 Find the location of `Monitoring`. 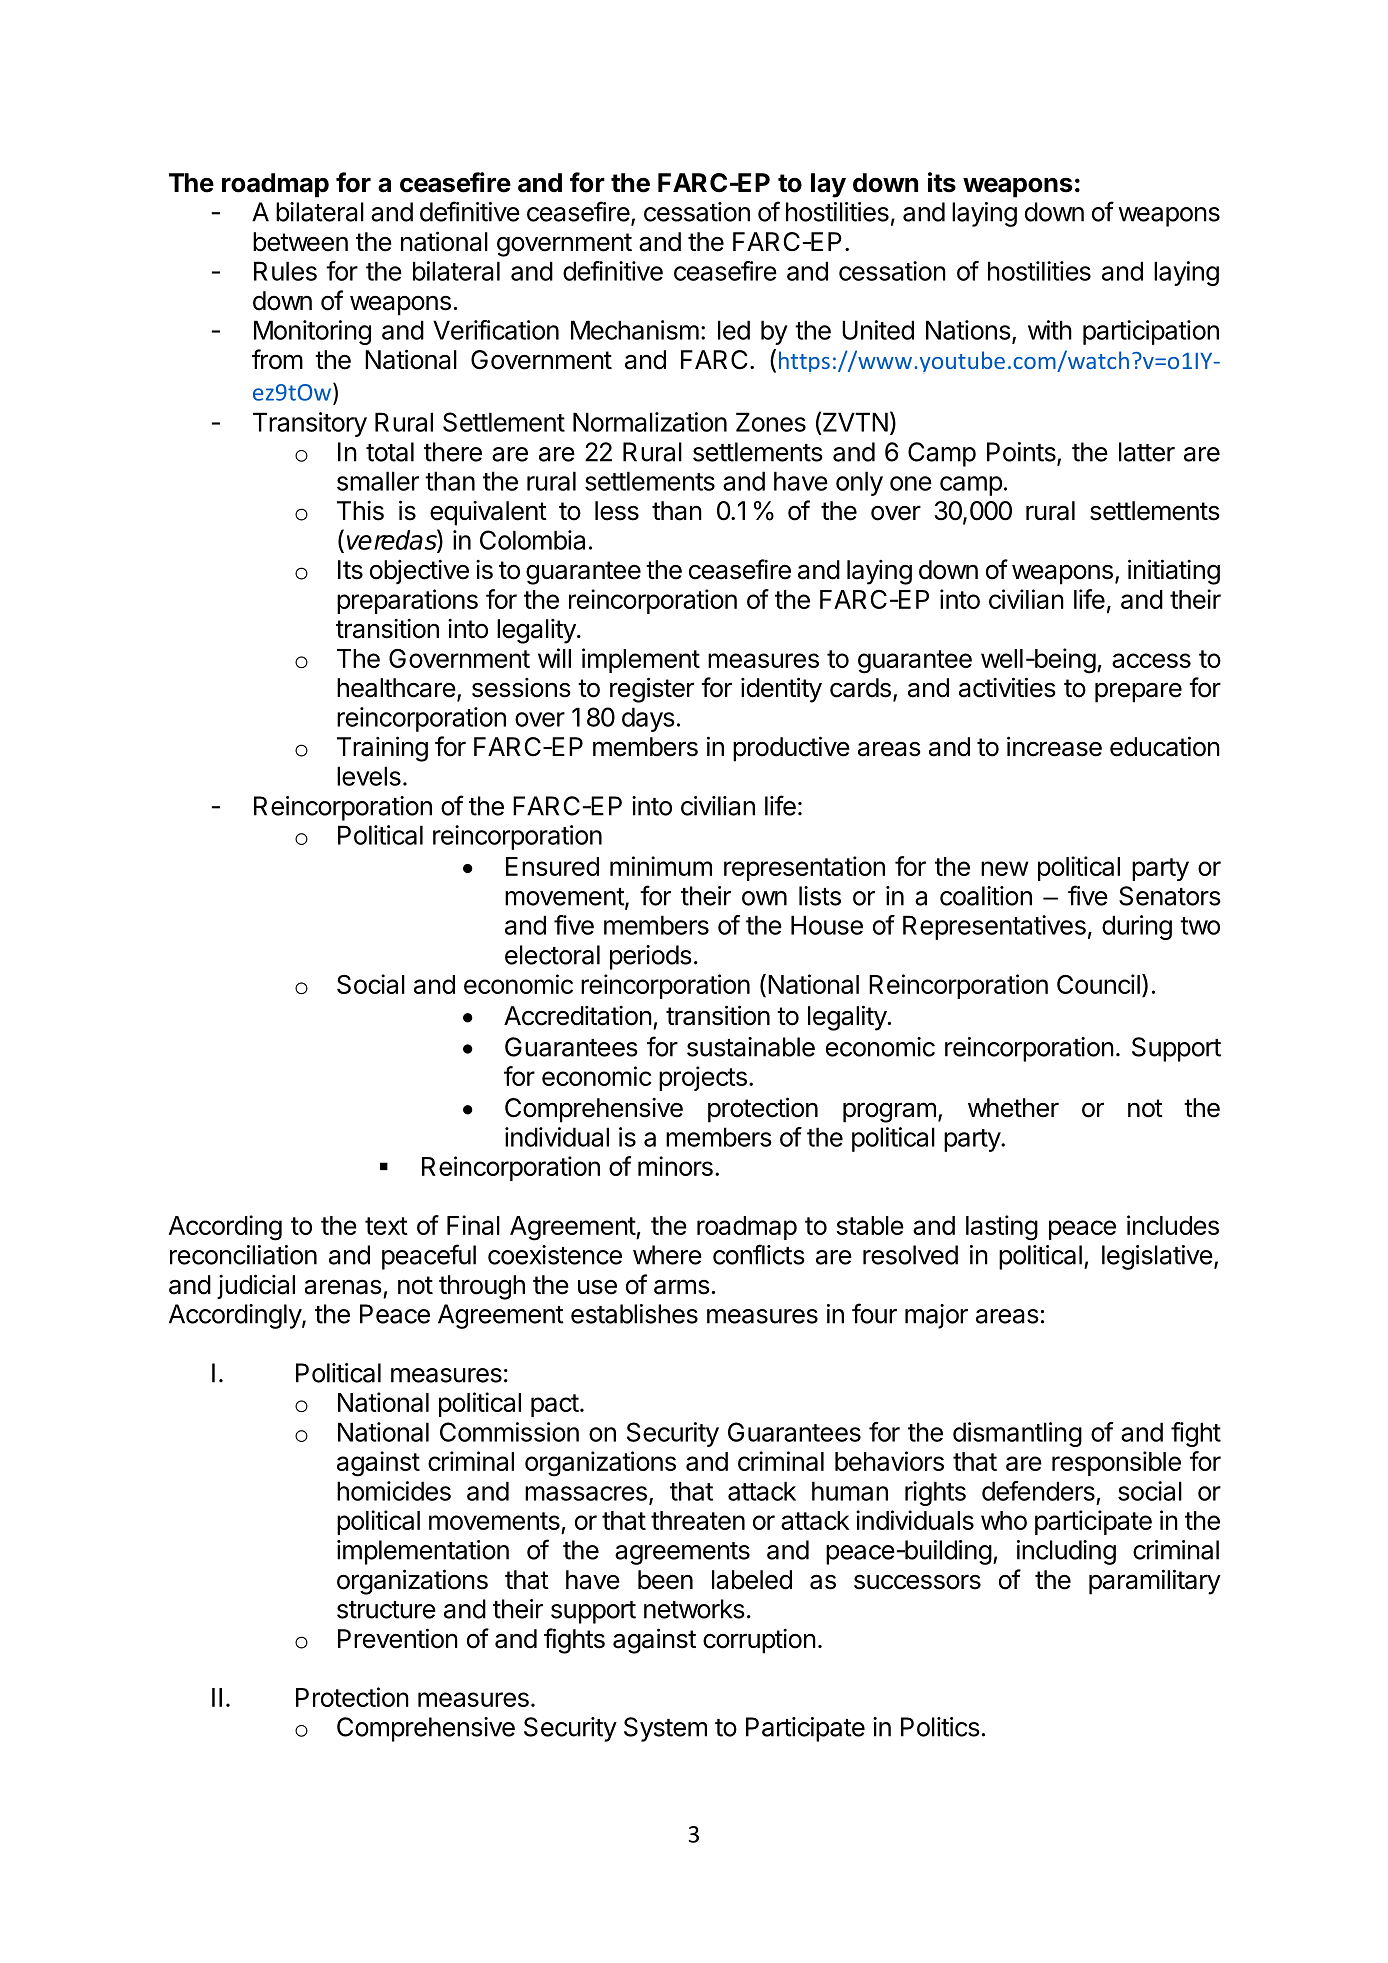

Monitoring is located at coordinates (312, 332).
